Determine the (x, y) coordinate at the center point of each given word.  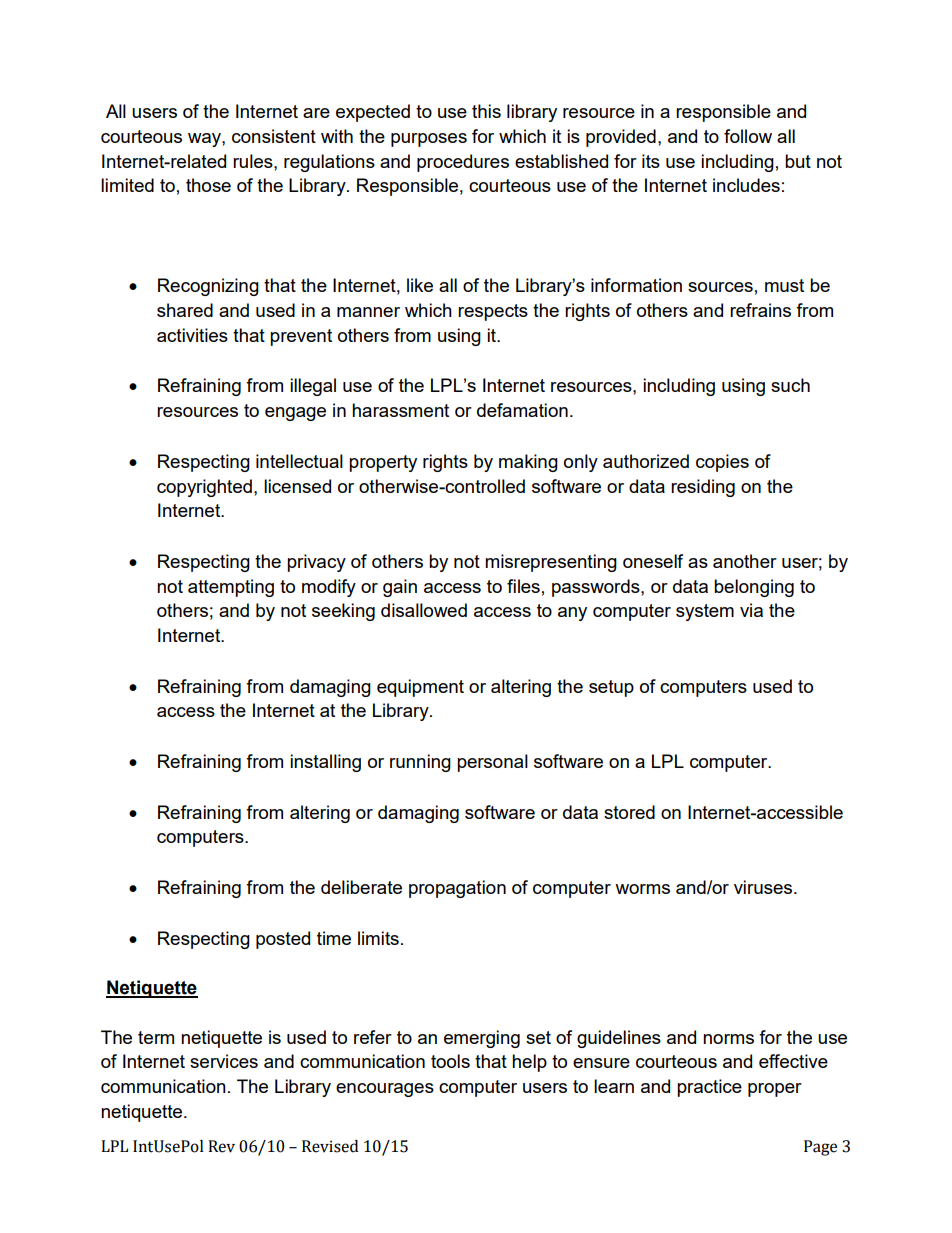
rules (254, 161)
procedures (463, 163)
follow (748, 136)
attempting (231, 588)
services (224, 1061)
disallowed (424, 610)
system (705, 612)
